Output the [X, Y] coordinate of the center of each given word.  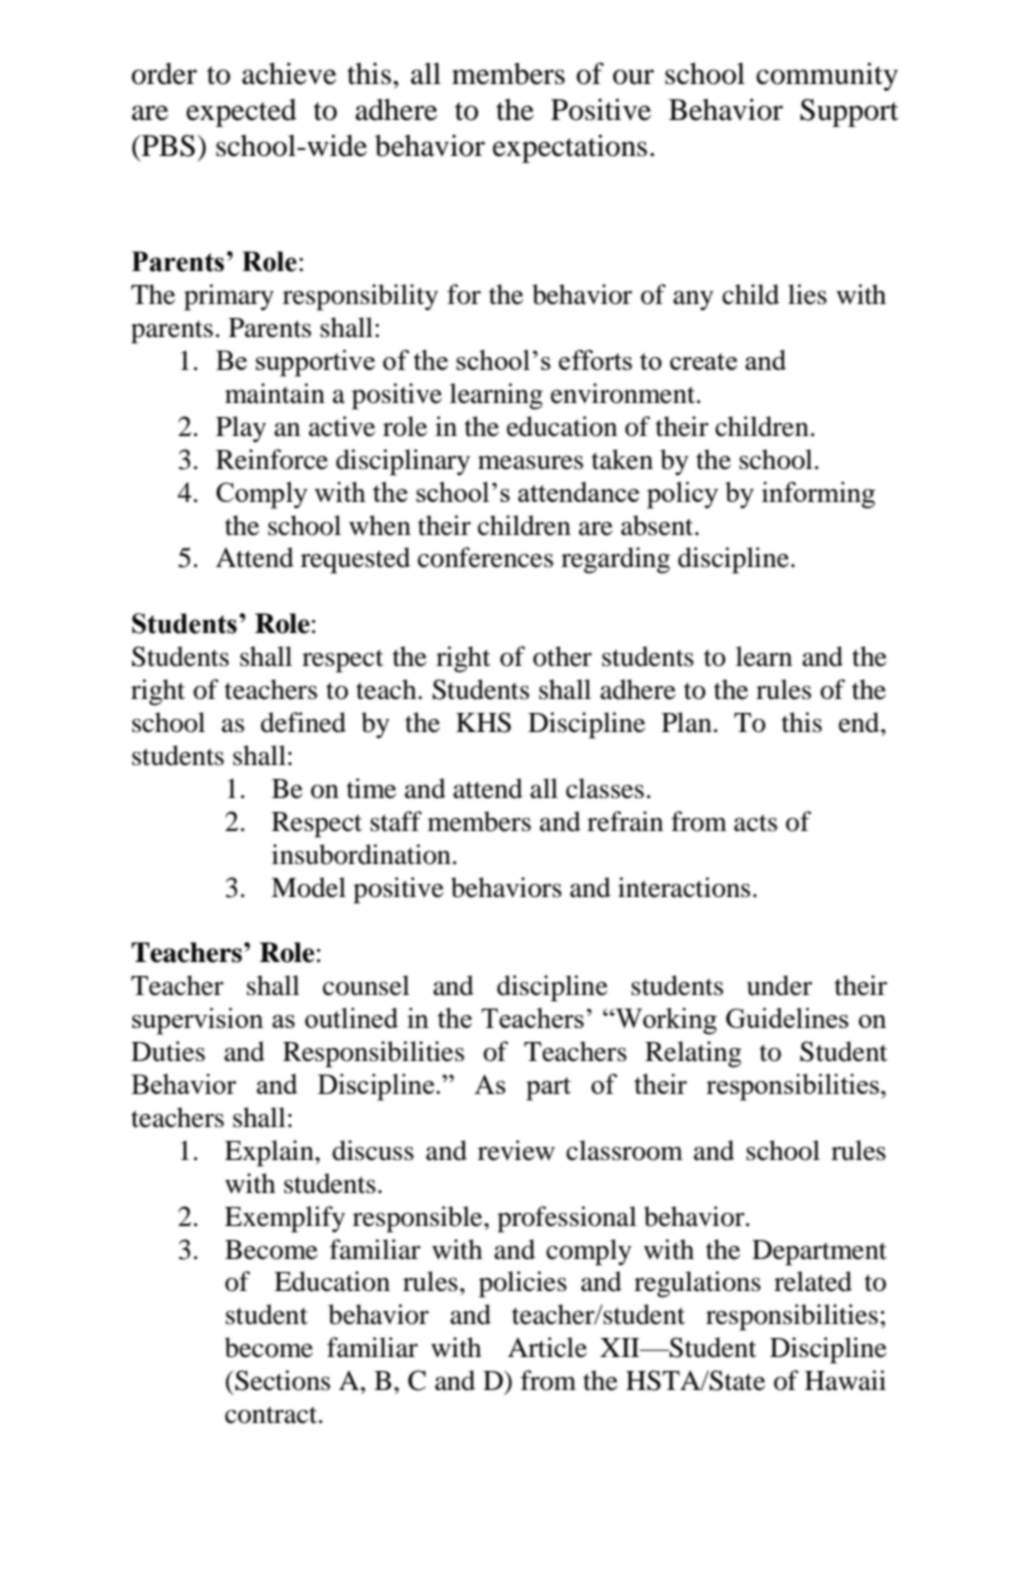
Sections [282, 1380]
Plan [687, 722]
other [562, 656]
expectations [570, 148]
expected [241, 113]
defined [303, 722]
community [827, 76]
